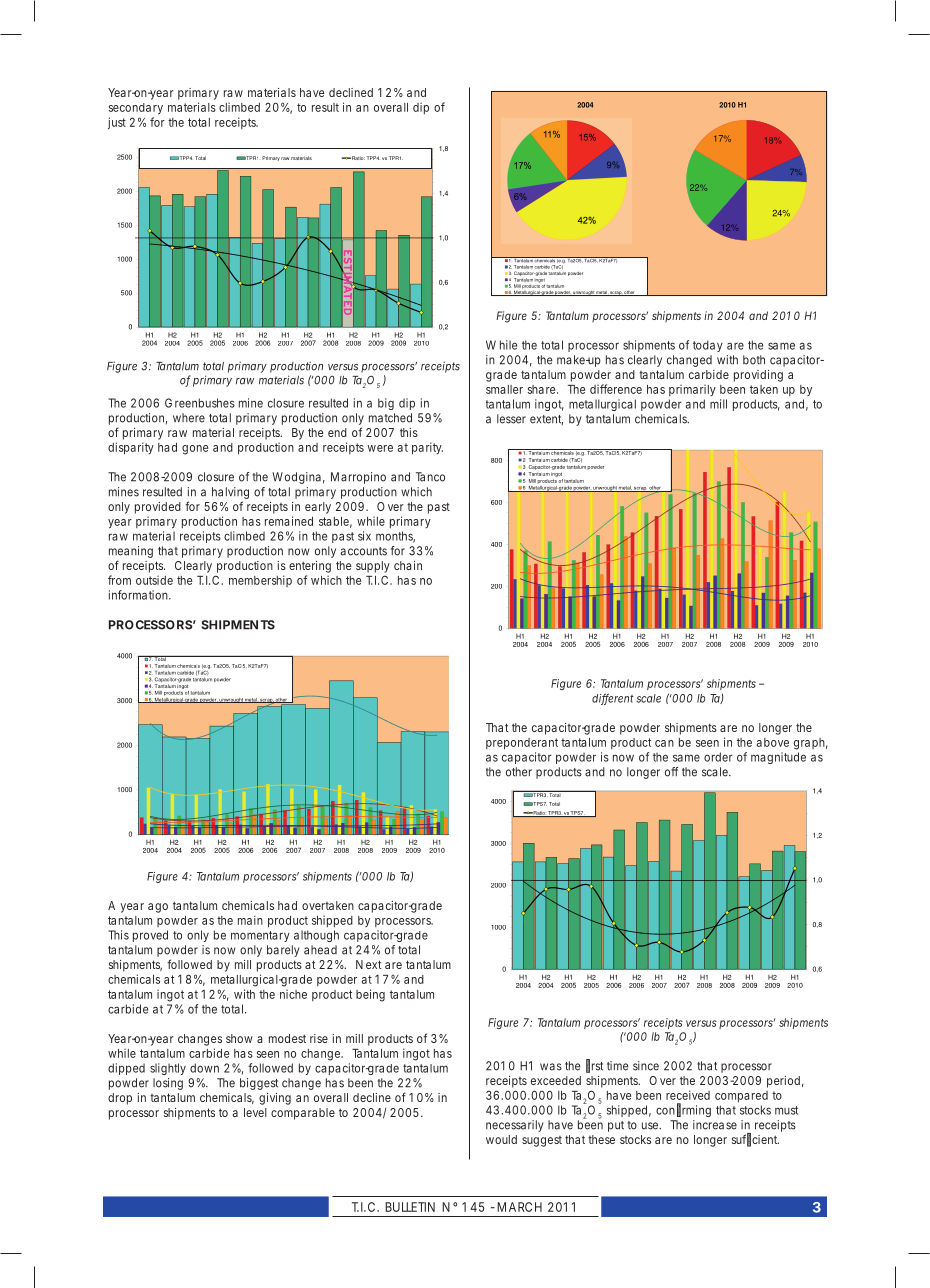 The width and height of the screenshot is (930, 1288). Describe the element at coordinates (522, 744) in the screenshot. I see `preponderant` at that location.
